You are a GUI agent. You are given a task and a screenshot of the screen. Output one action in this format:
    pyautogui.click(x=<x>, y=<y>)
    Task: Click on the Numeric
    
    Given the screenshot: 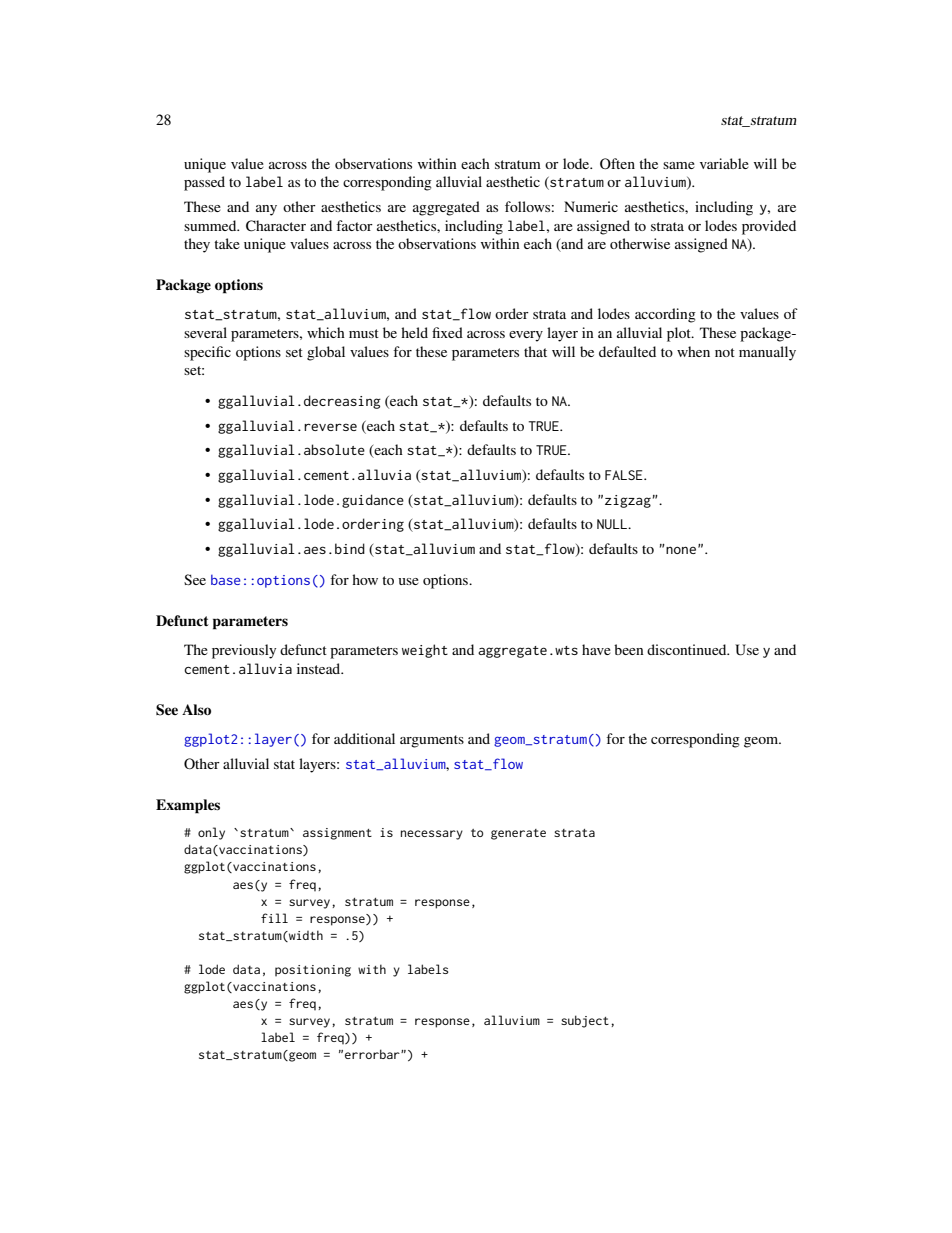 What is the action you would take?
    pyautogui.click(x=591, y=206)
